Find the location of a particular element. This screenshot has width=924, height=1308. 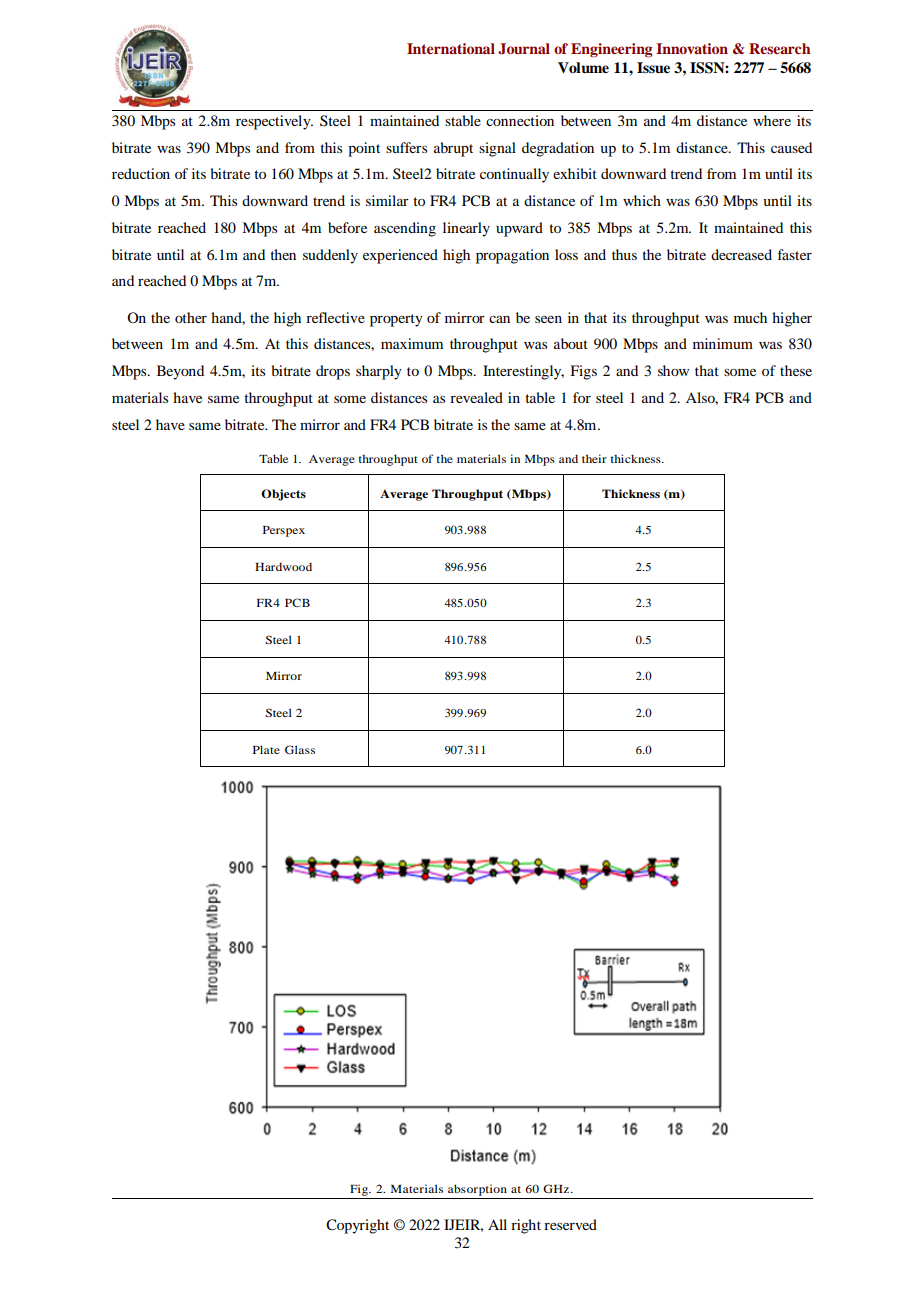

Hardwood is located at coordinates (283, 566).
